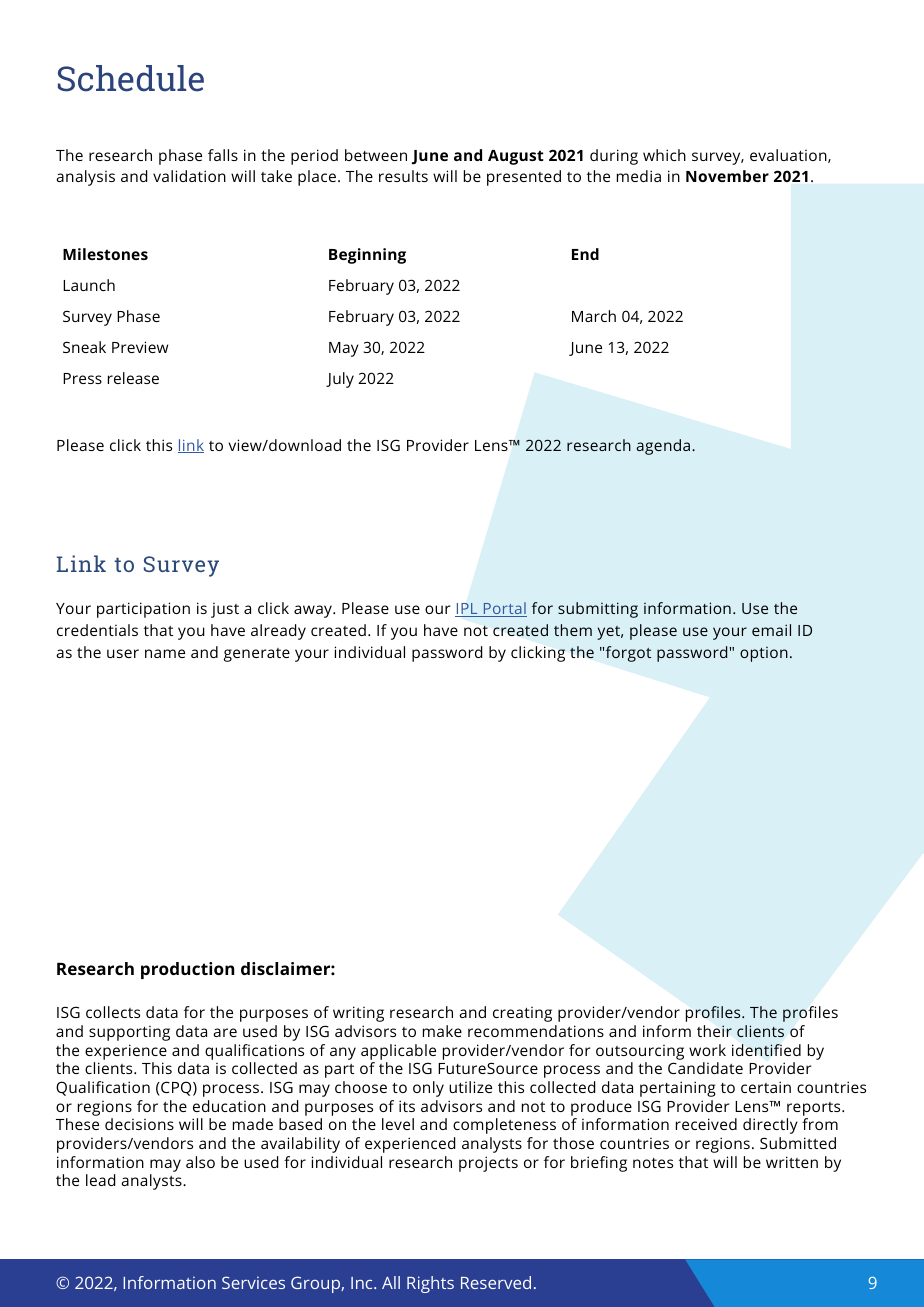  I want to click on IPL, so click(467, 610).
